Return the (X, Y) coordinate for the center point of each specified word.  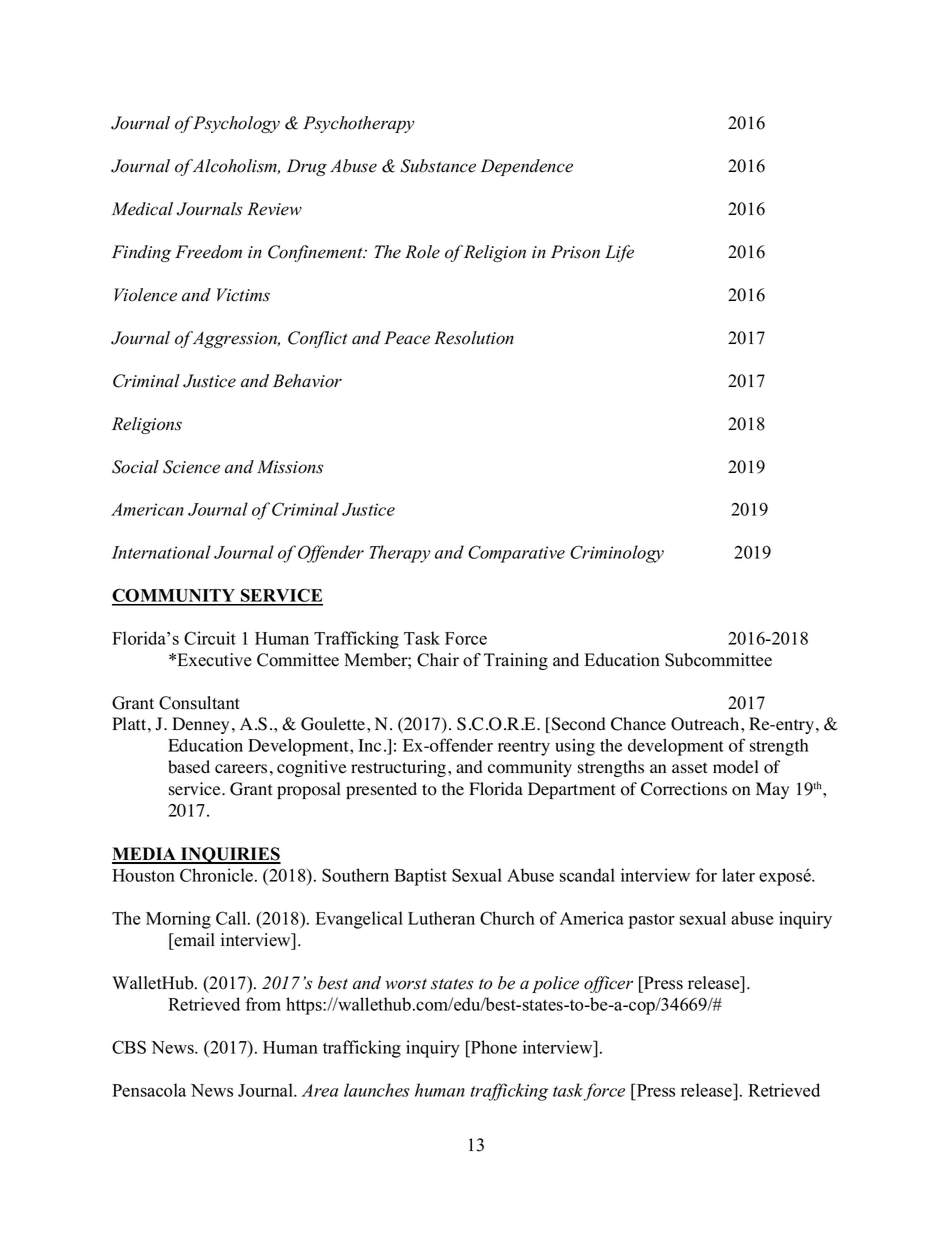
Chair (438, 660)
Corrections (684, 789)
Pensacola (149, 1090)
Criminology (617, 554)
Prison (575, 252)
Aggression (236, 339)
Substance (438, 166)
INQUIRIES (230, 855)
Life (619, 253)
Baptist (420, 877)
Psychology (236, 124)
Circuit (210, 638)
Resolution (474, 338)
